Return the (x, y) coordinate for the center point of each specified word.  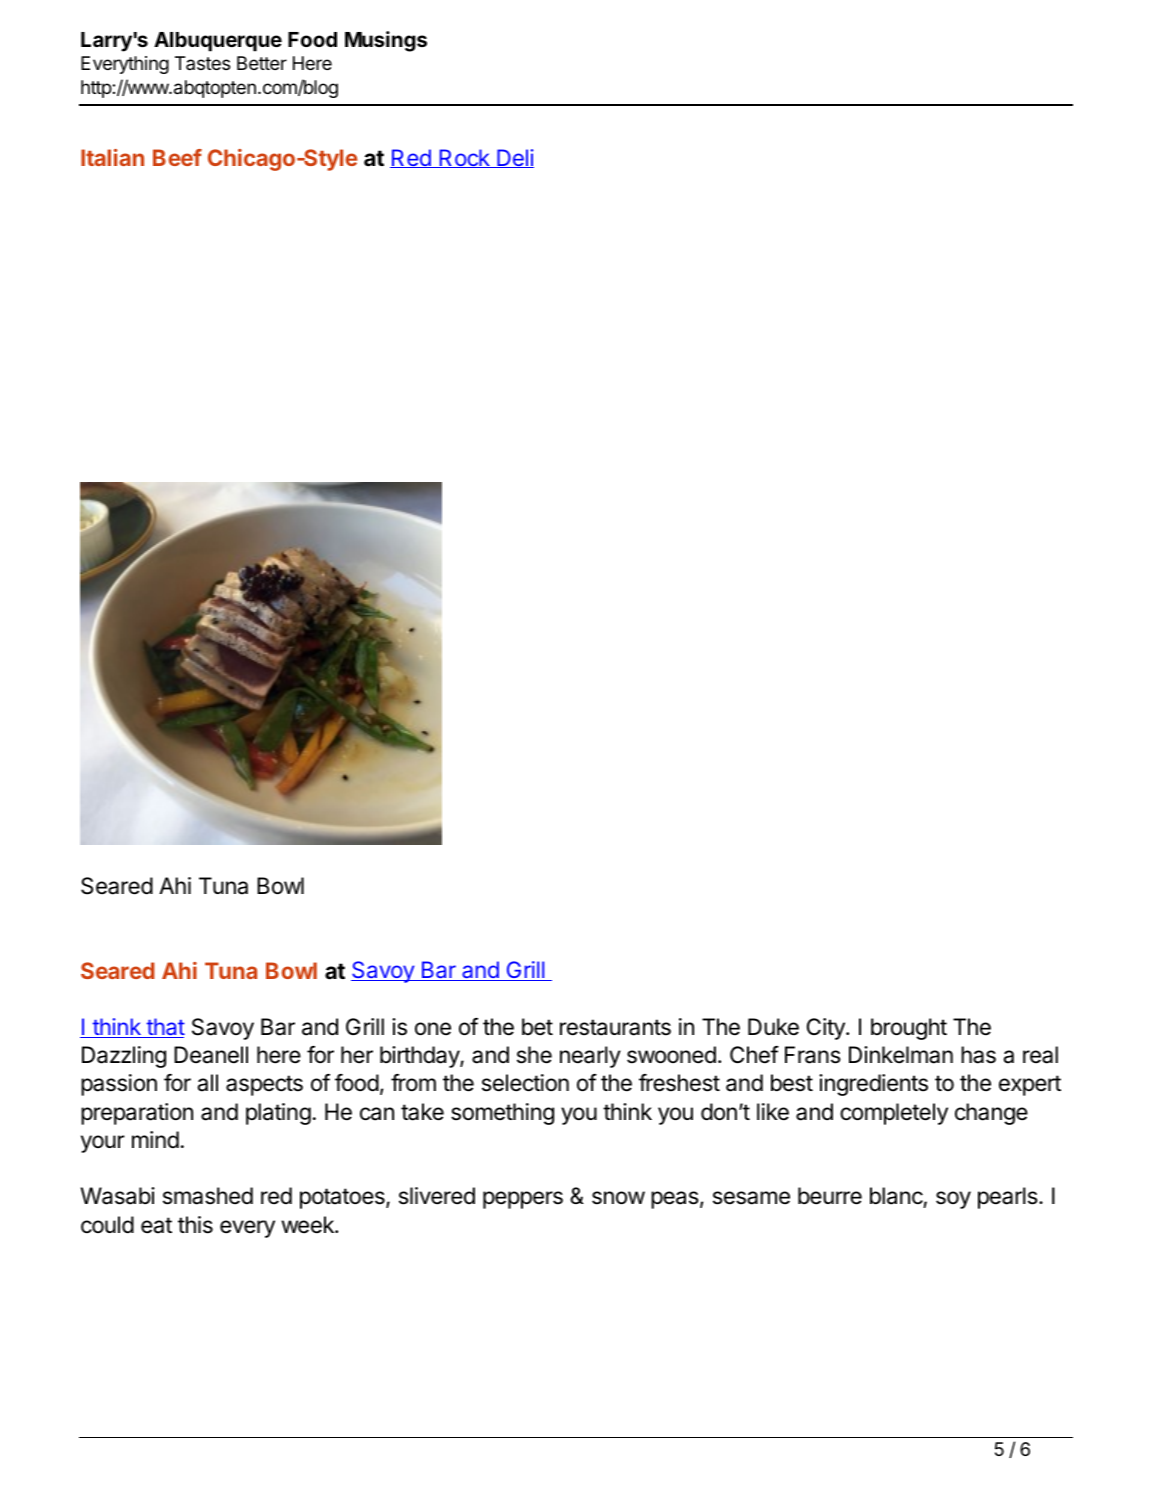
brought (909, 1029)
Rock (464, 158)
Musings (386, 41)
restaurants (615, 1027)
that (164, 1028)
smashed (208, 1196)
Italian (112, 157)
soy (953, 1200)
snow (618, 1198)
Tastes (202, 63)
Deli (514, 158)
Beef (177, 157)
